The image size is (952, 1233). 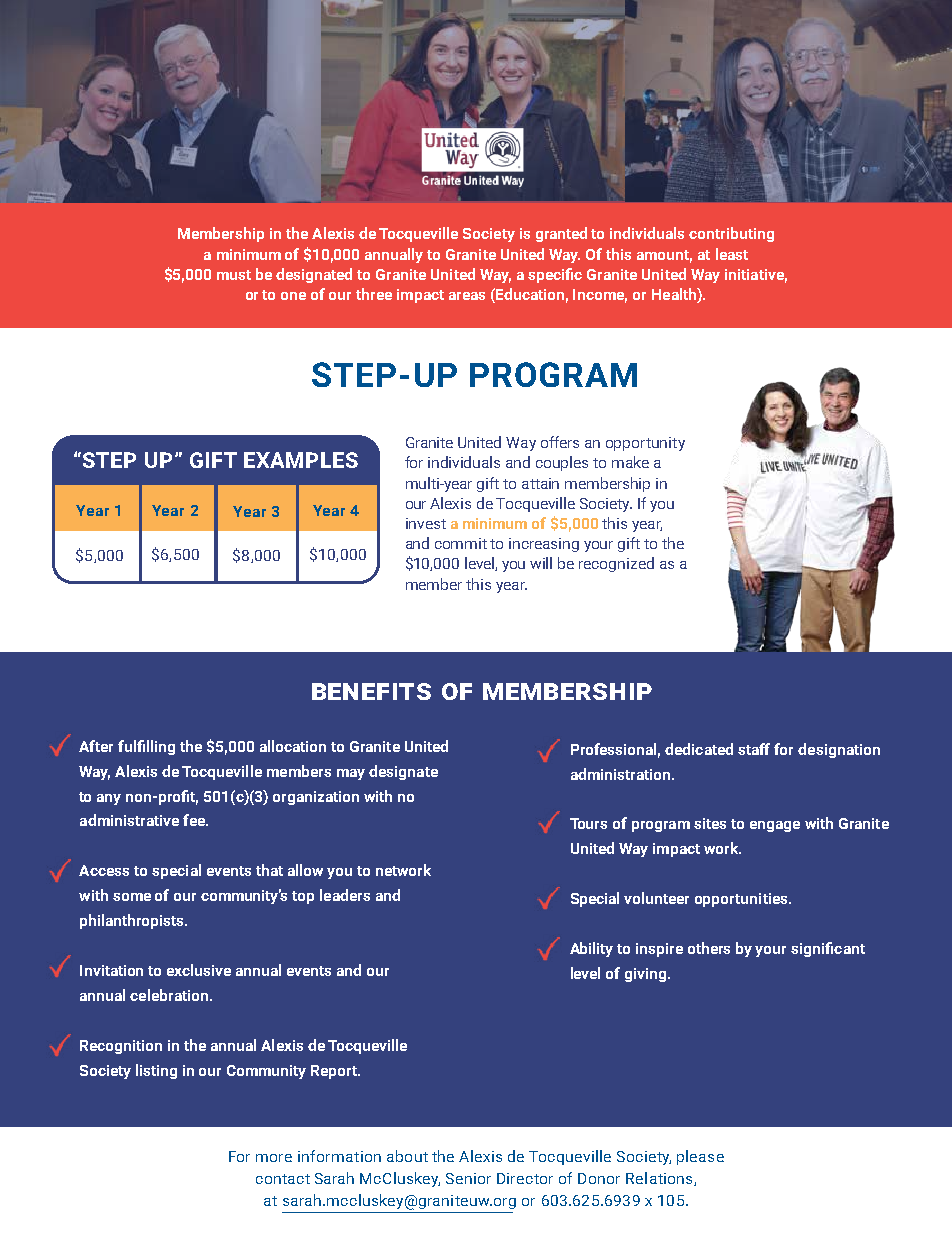 I want to click on least, so click(x=732, y=254).
